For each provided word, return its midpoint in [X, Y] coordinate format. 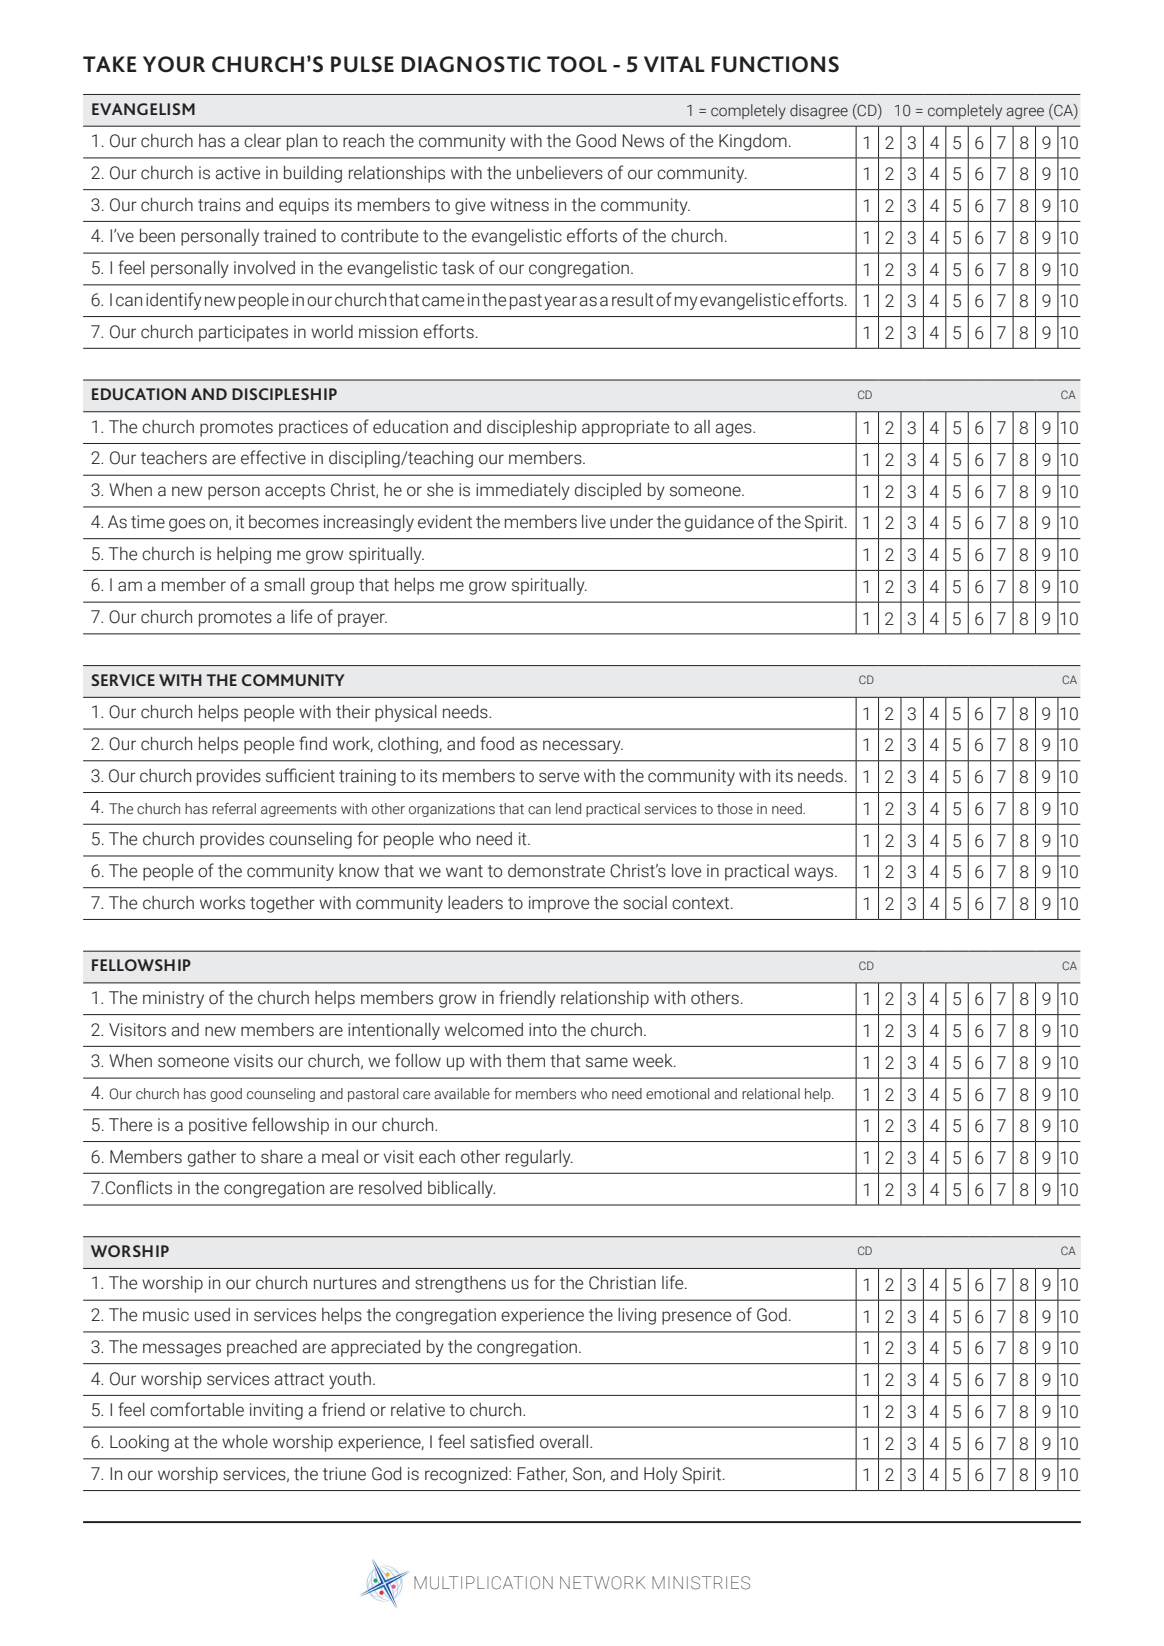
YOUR [174, 64]
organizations [452, 810]
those [735, 809]
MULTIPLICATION [483, 1583]
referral [234, 809]
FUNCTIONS [775, 64]
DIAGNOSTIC [471, 64]
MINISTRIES [701, 1583]
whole [245, 1442]
